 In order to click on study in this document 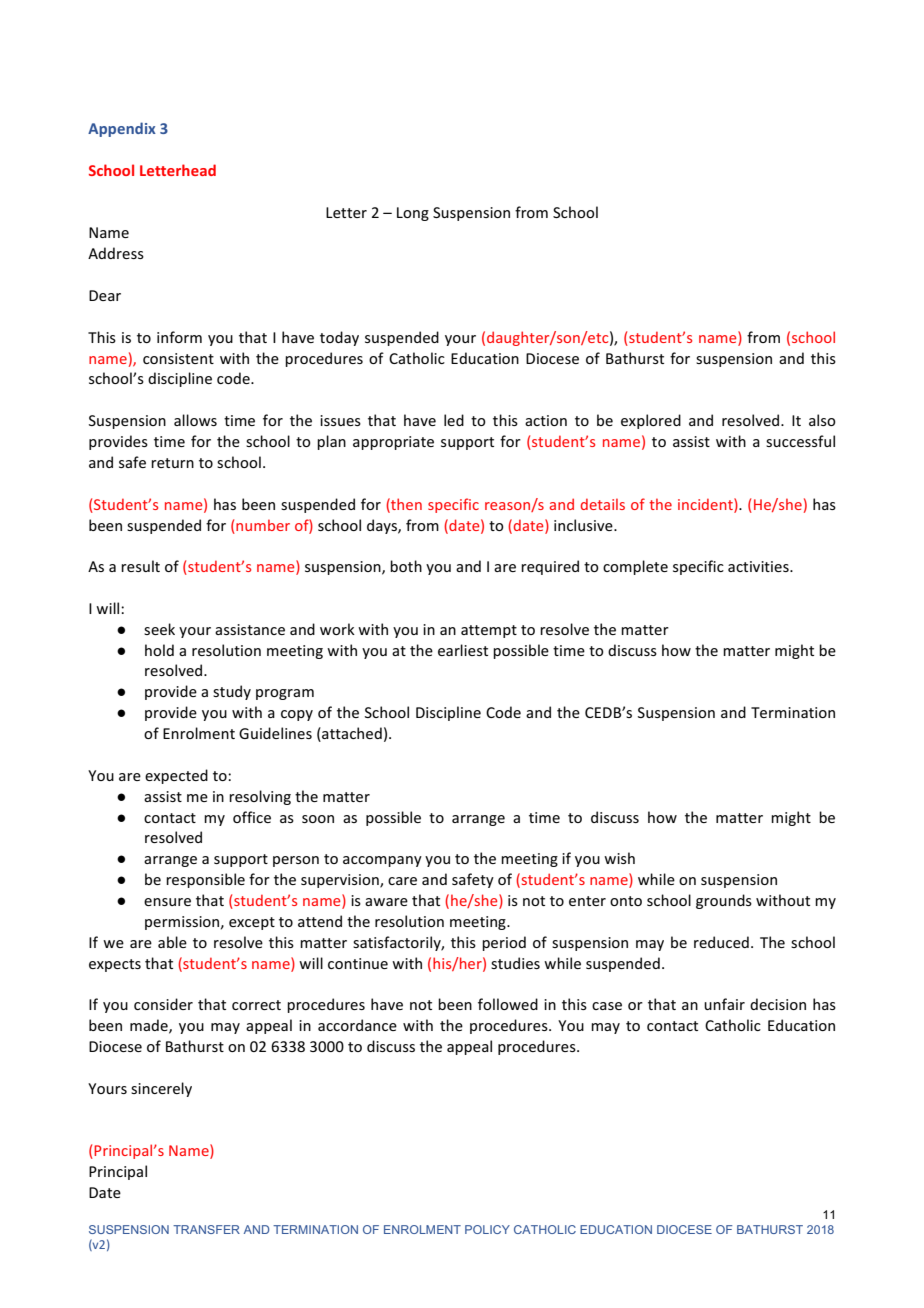, I will do `click(232, 692)`.
